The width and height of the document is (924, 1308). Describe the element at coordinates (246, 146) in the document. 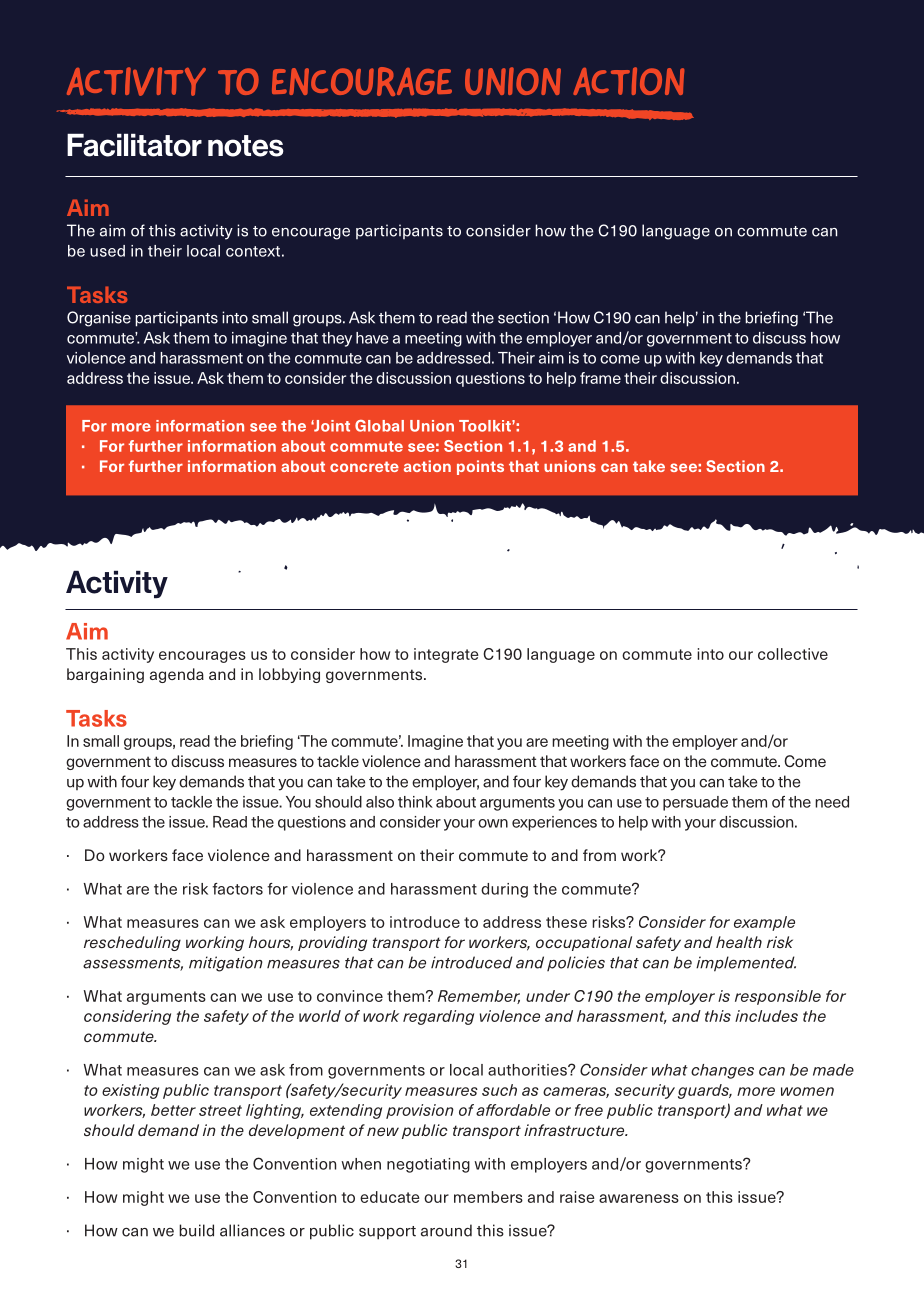

I see `notes` at that location.
